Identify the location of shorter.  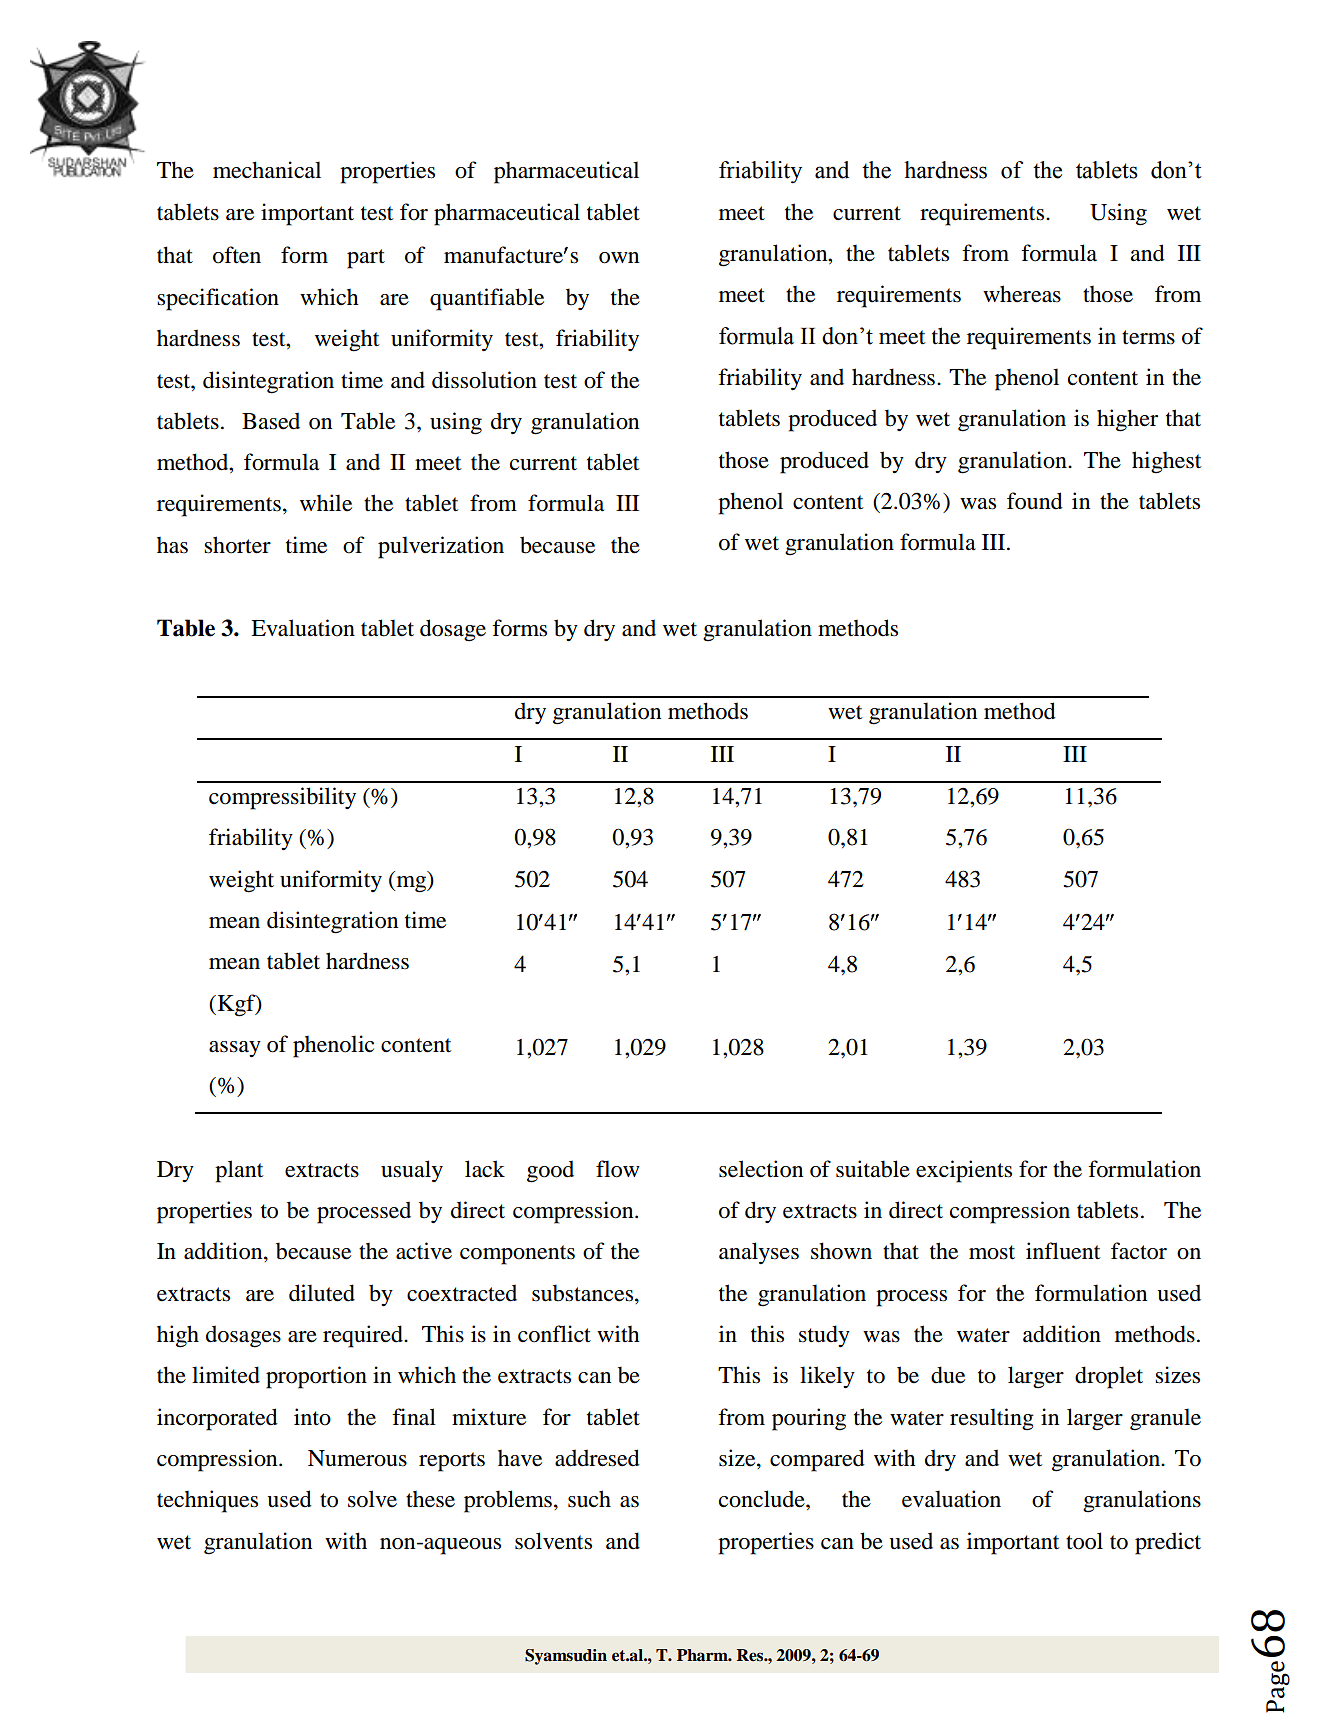
(237, 545).
